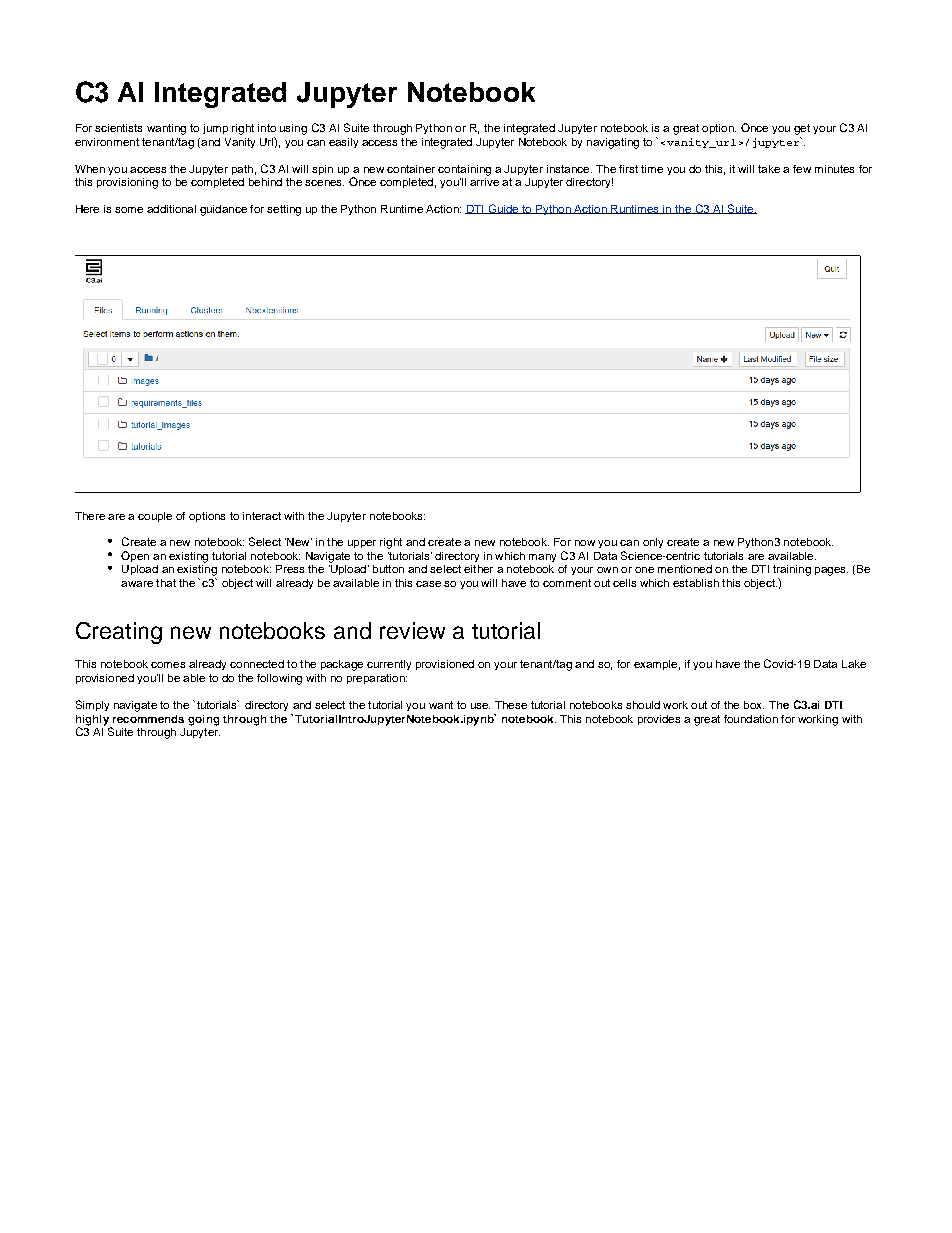  I want to click on use, so click(480, 706).
